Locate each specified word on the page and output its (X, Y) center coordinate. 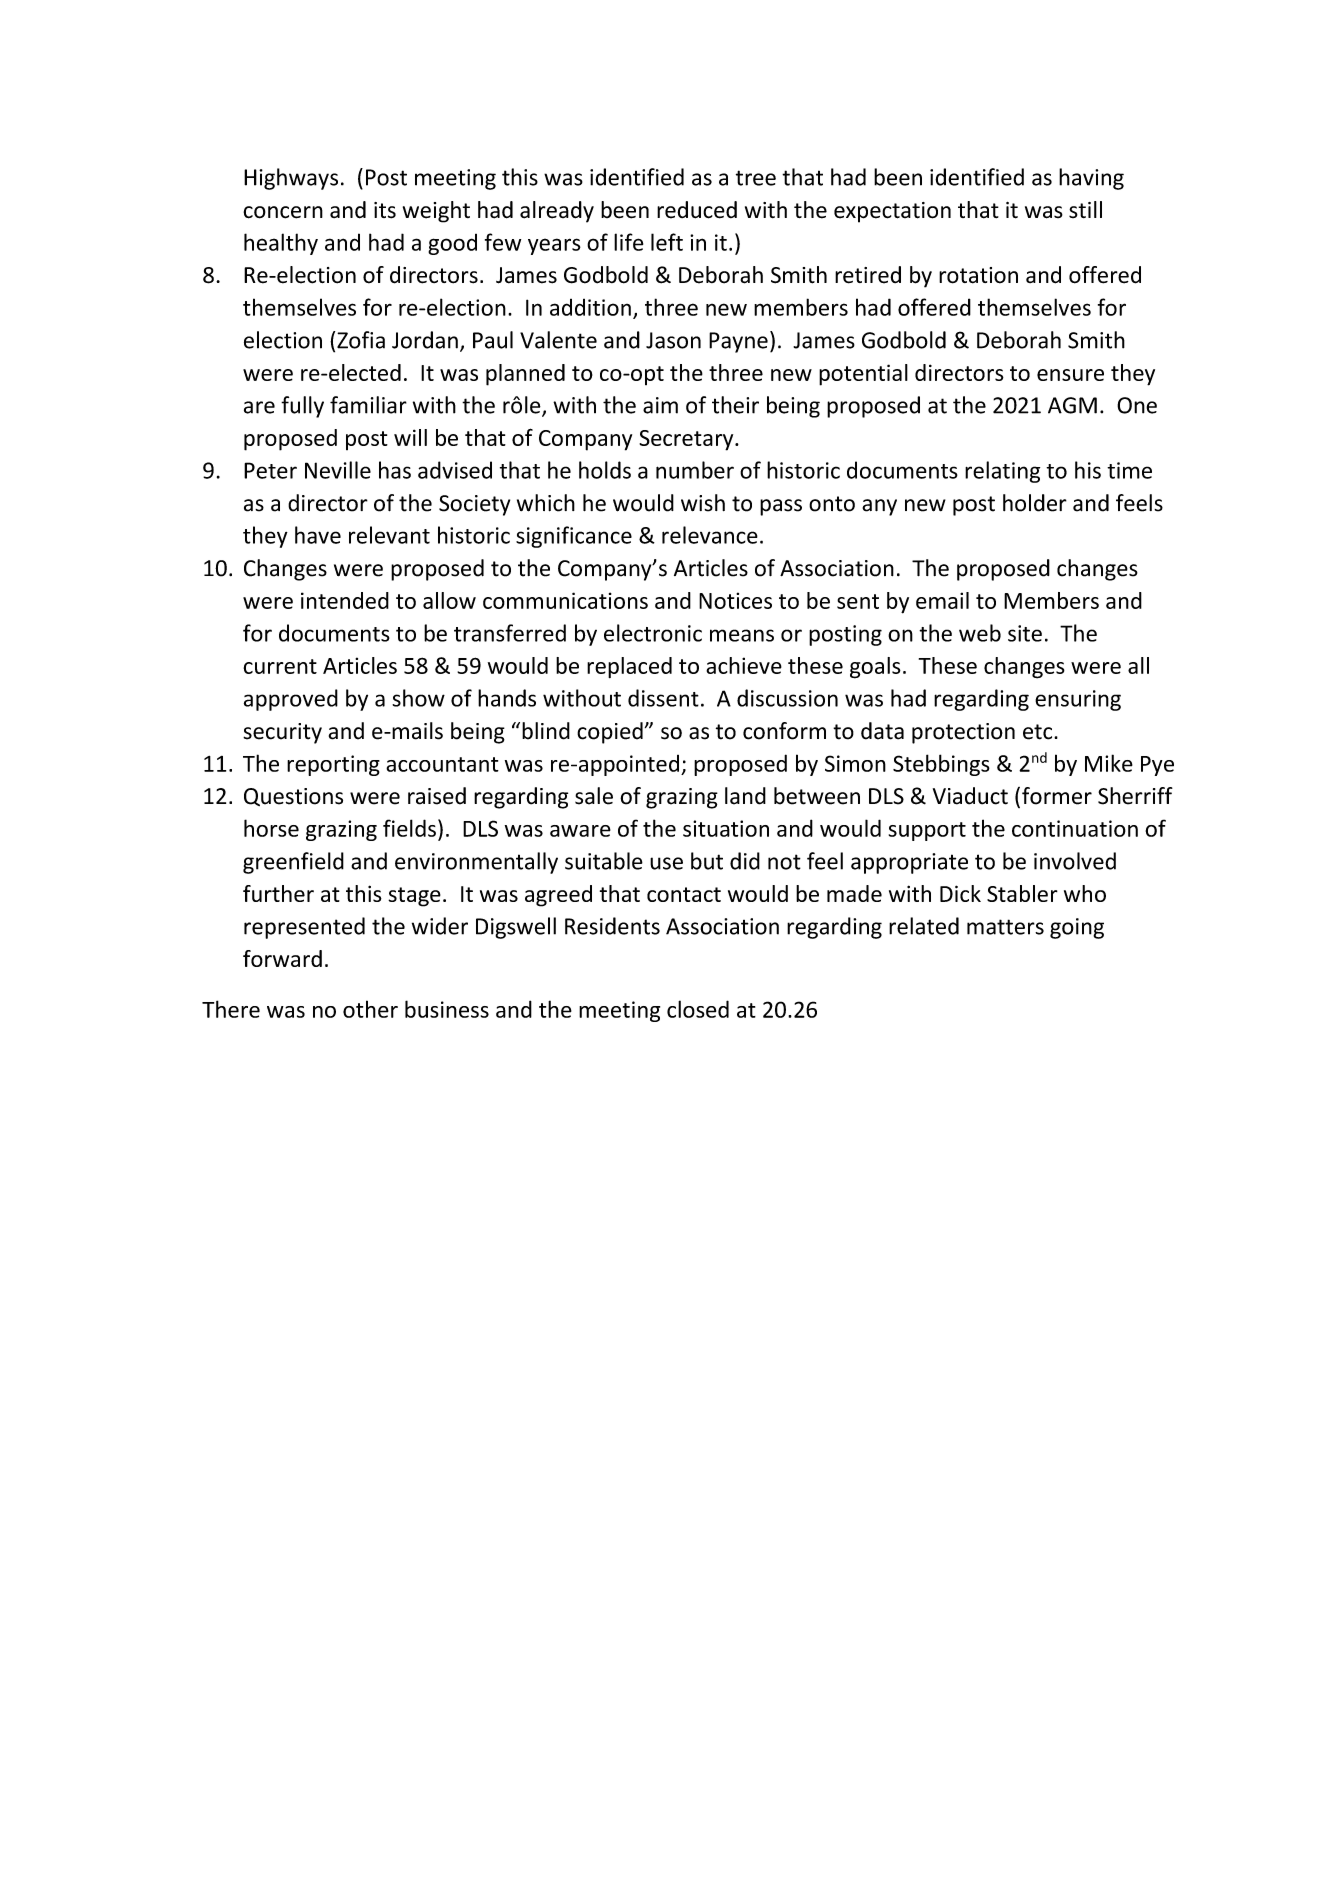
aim (660, 405)
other (370, 1009)
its (385, 210)
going (1077, 928)
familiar (368, 405)
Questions (293, 797)
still (1085, 209)
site (1025, 633)
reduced (697, 210)
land (745, 796)
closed (698, 1009)
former (1057, 796)
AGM (1072, 405)
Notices (735, 600)
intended (345, 600)
